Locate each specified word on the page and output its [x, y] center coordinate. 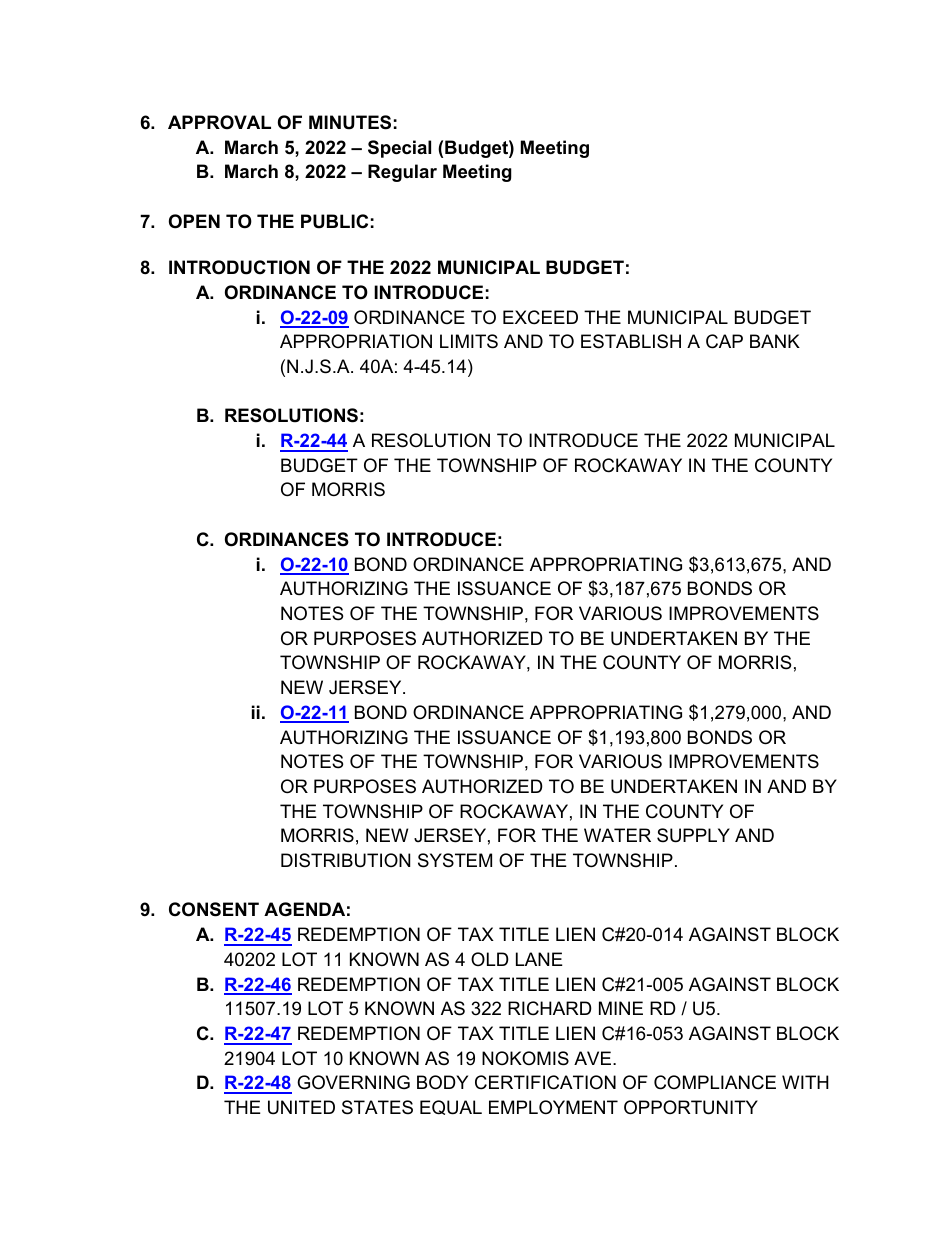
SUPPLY [693, 835]
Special [399, 149]
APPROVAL [219, 122]
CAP [724, 341]
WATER [617, 835]
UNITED [301, 1107]
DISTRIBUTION [345, 860]
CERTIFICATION [545, 1082]
